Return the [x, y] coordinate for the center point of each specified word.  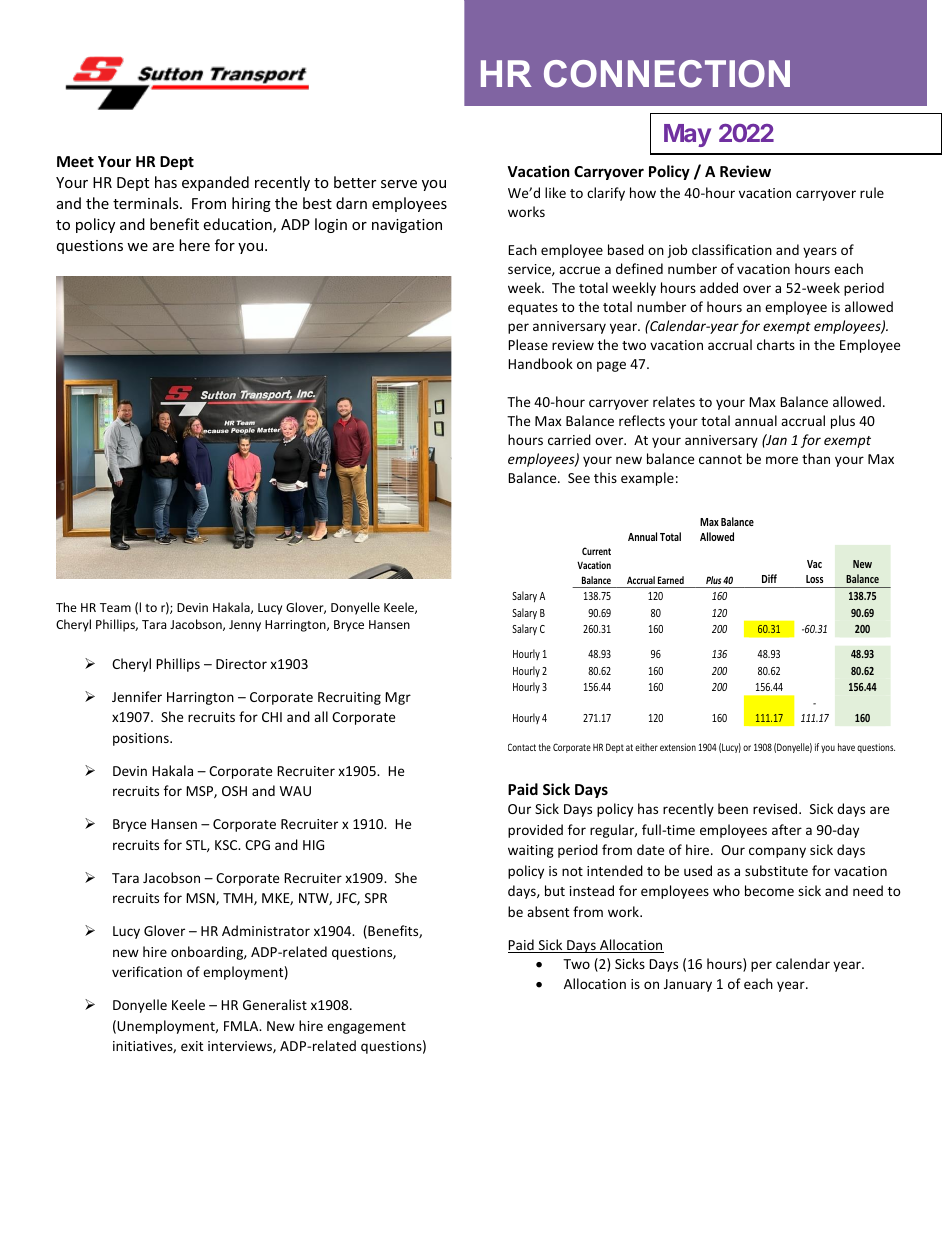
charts [776, 344]
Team [115, 607]
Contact [522, 747]
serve [399, 184]
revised [776, 808]
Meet [75, 161]
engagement [366, 1028]
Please [528, 344]
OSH [234, 791]
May [687, 135]
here [194, 245]
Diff [769, 578]
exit [192, 1046]
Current [596, 551]
